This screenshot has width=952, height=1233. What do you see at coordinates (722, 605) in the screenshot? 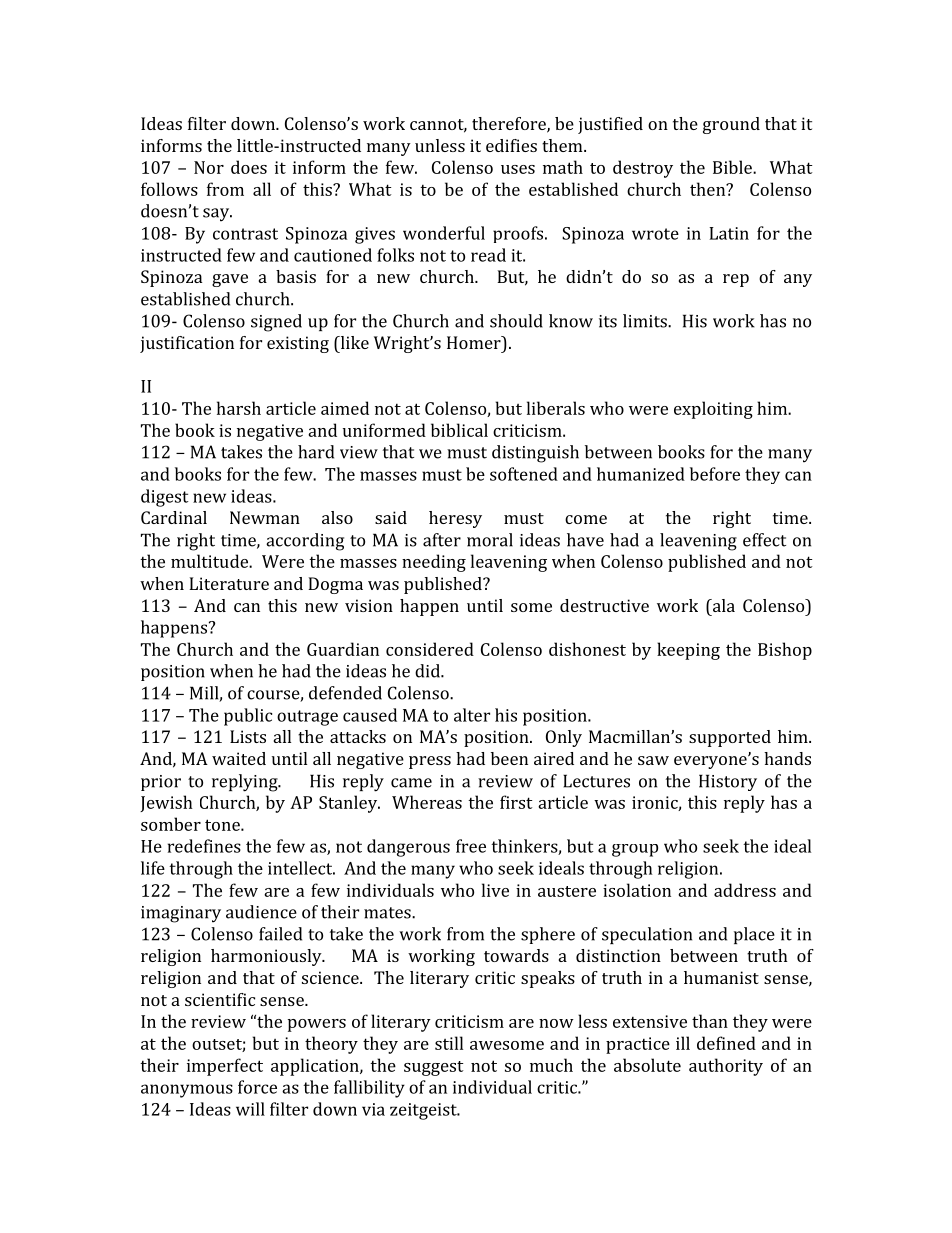
I see `ala` at bounding box center [722, 605].
